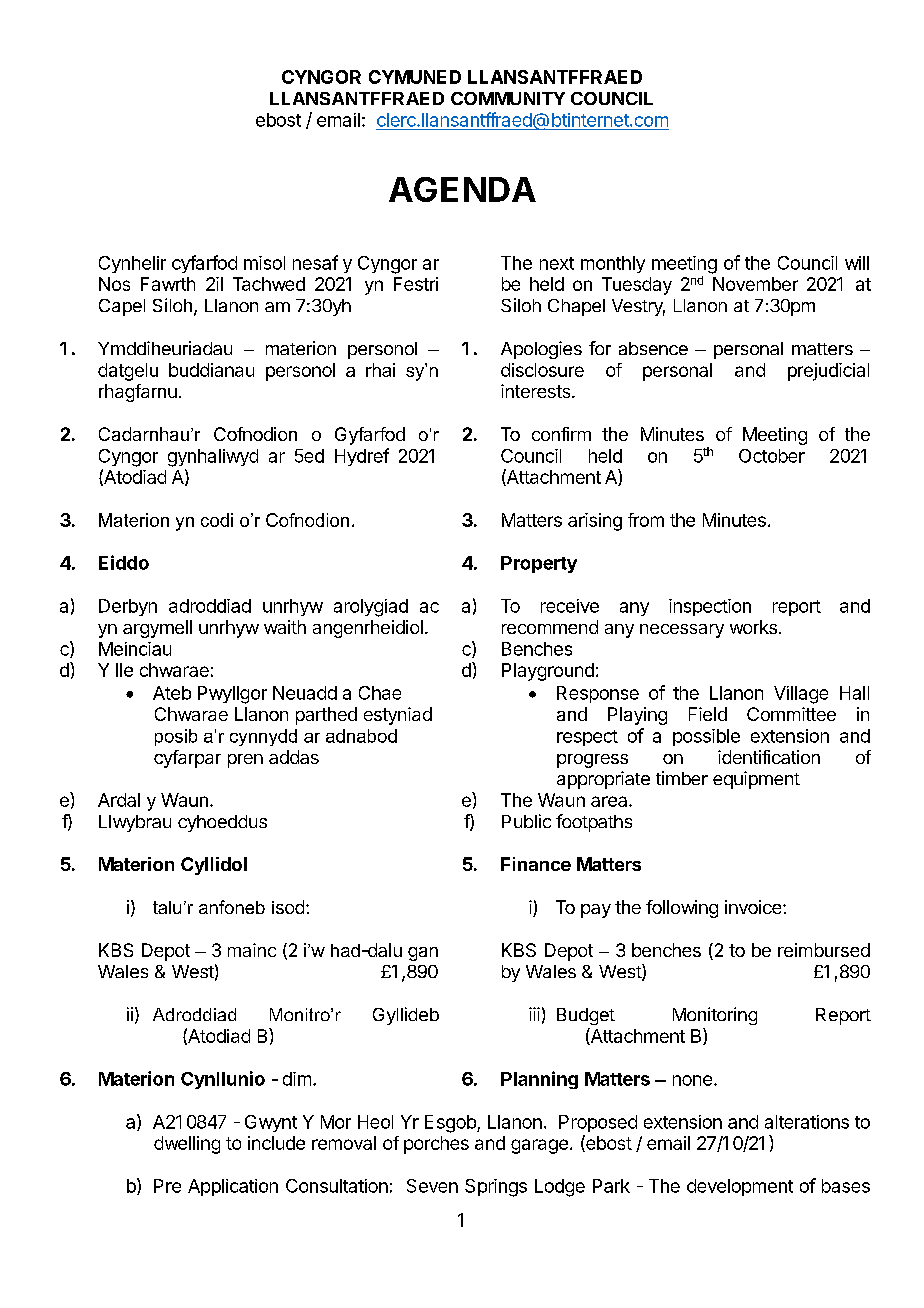 The image size is (924, 1308). Describe the element at coordinates (550, 627) in the screenshot. I see `recommend` at that location.
